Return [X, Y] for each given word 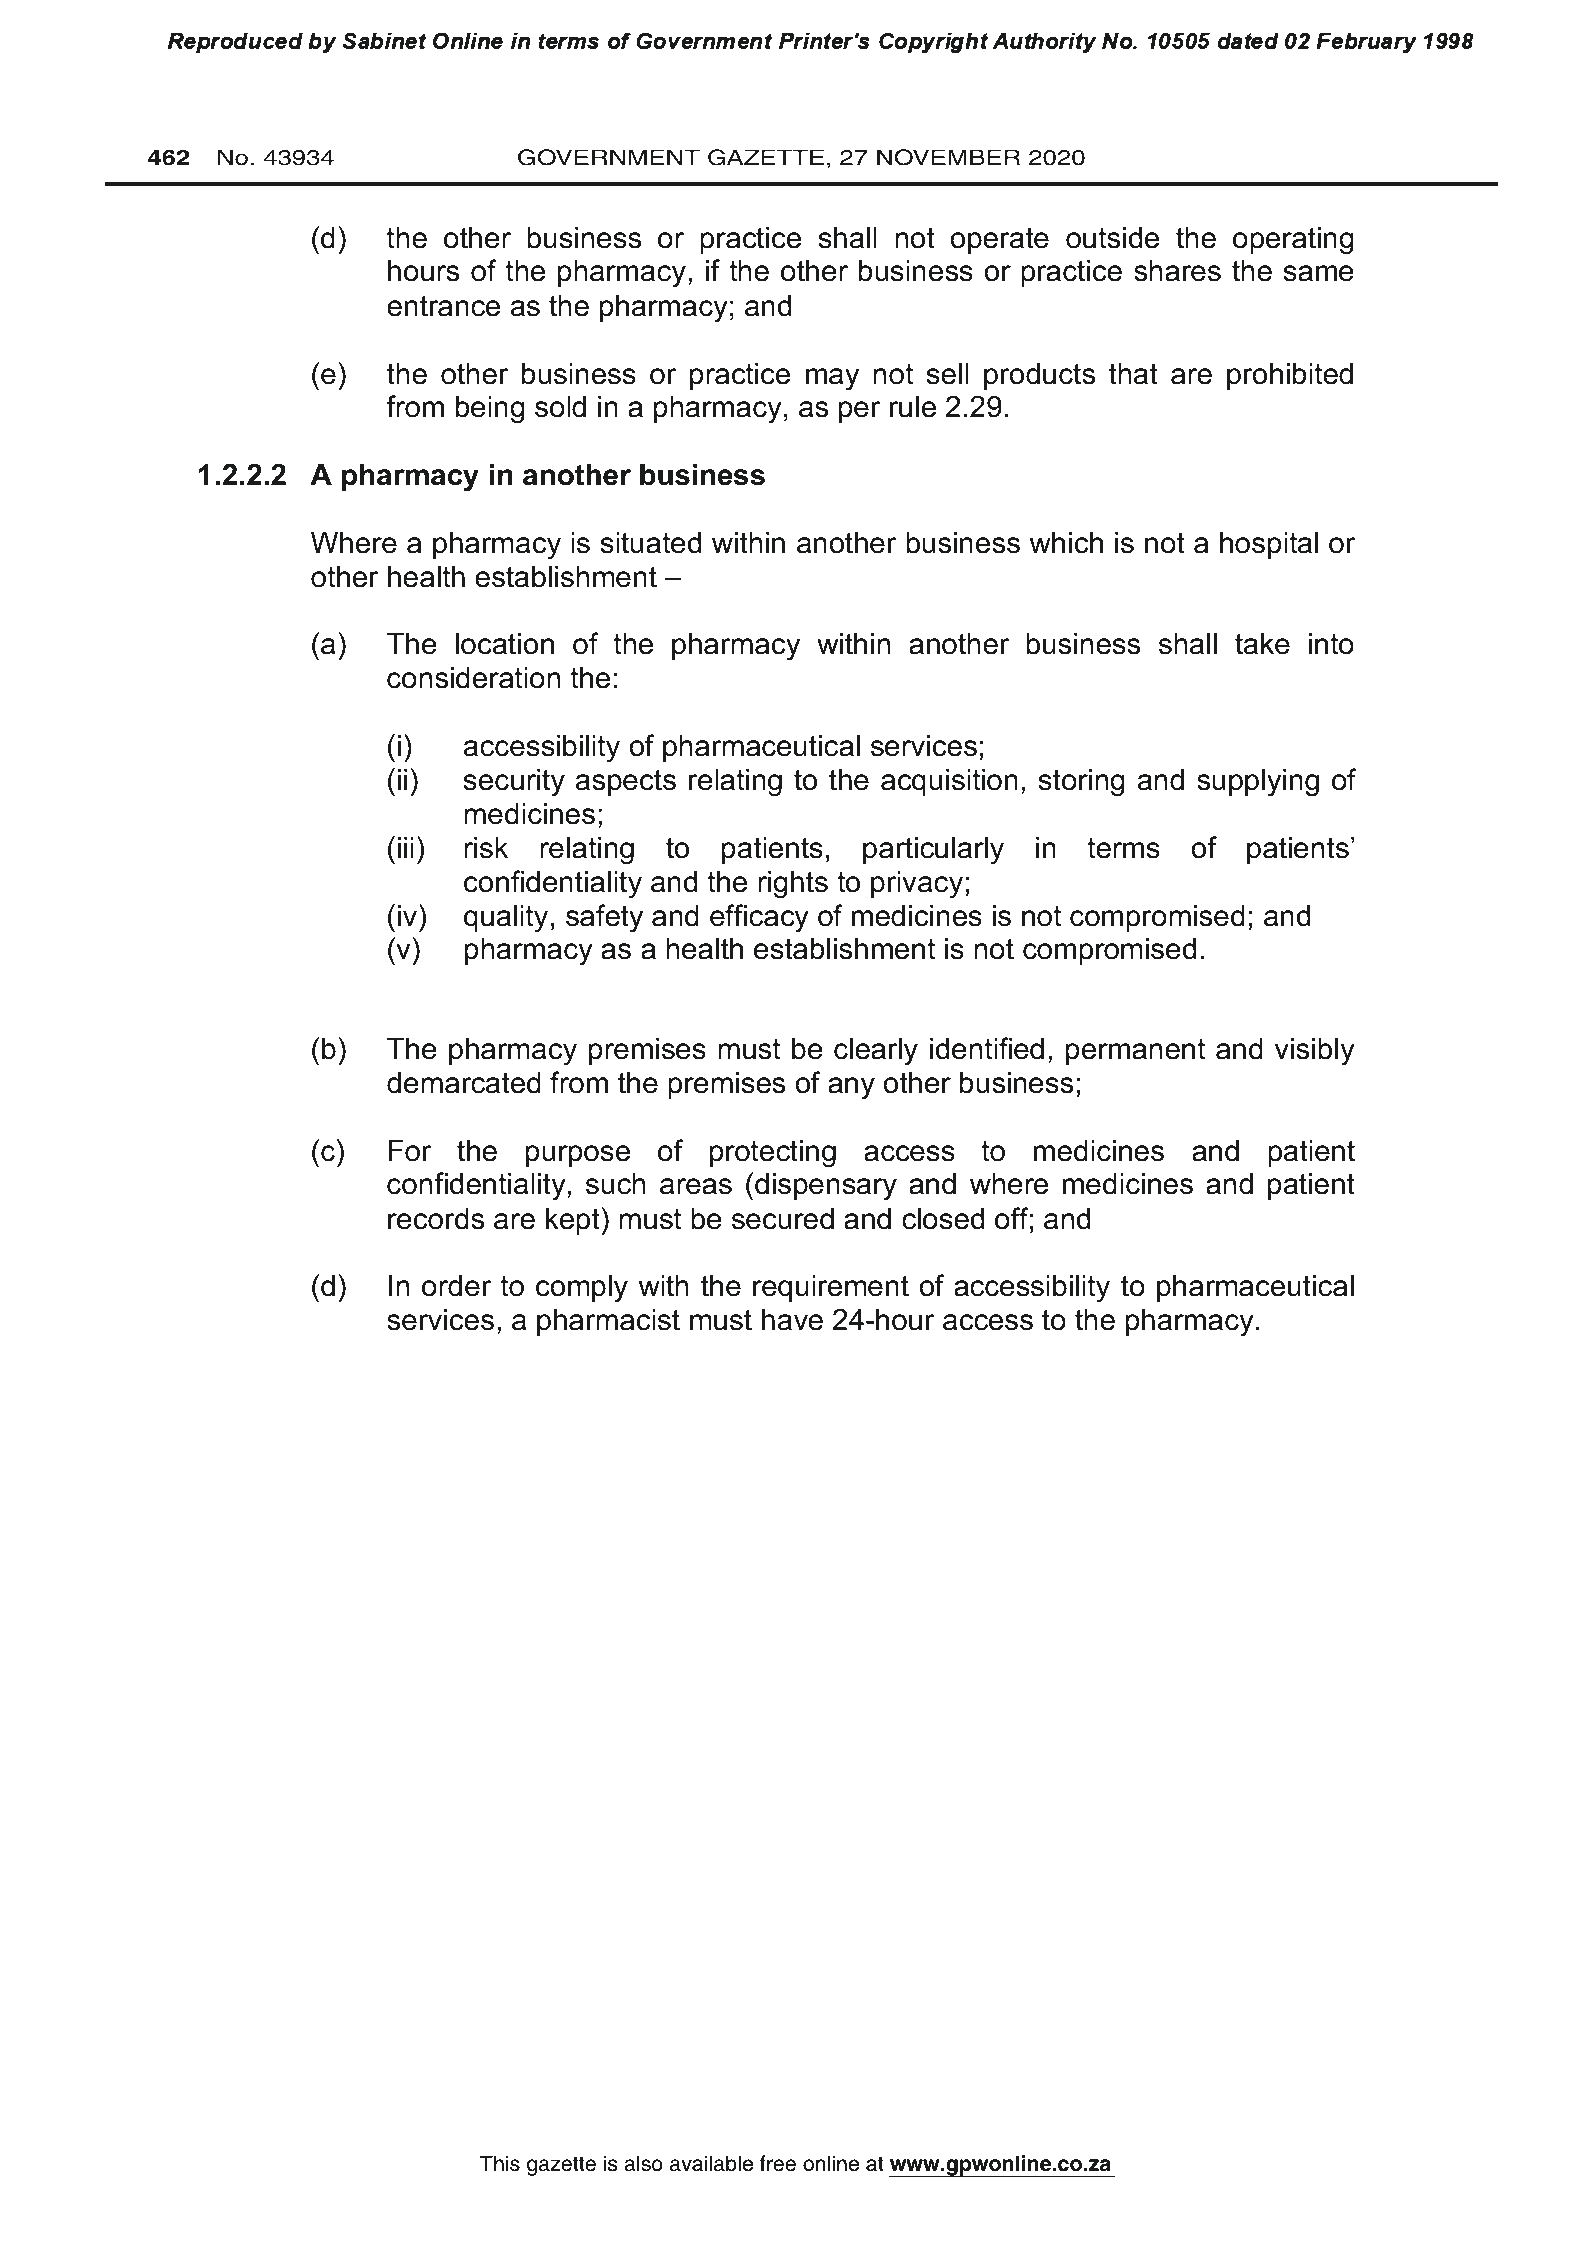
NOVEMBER [948, 157]
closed [943, 1219]
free [778, 2163]
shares [1177, 271]
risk [486, 848]
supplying [1258, 782]
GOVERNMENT [609, 157]
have [792, 1320]
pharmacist [608, 1322]
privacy [917, 884]
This [500, 2163]
